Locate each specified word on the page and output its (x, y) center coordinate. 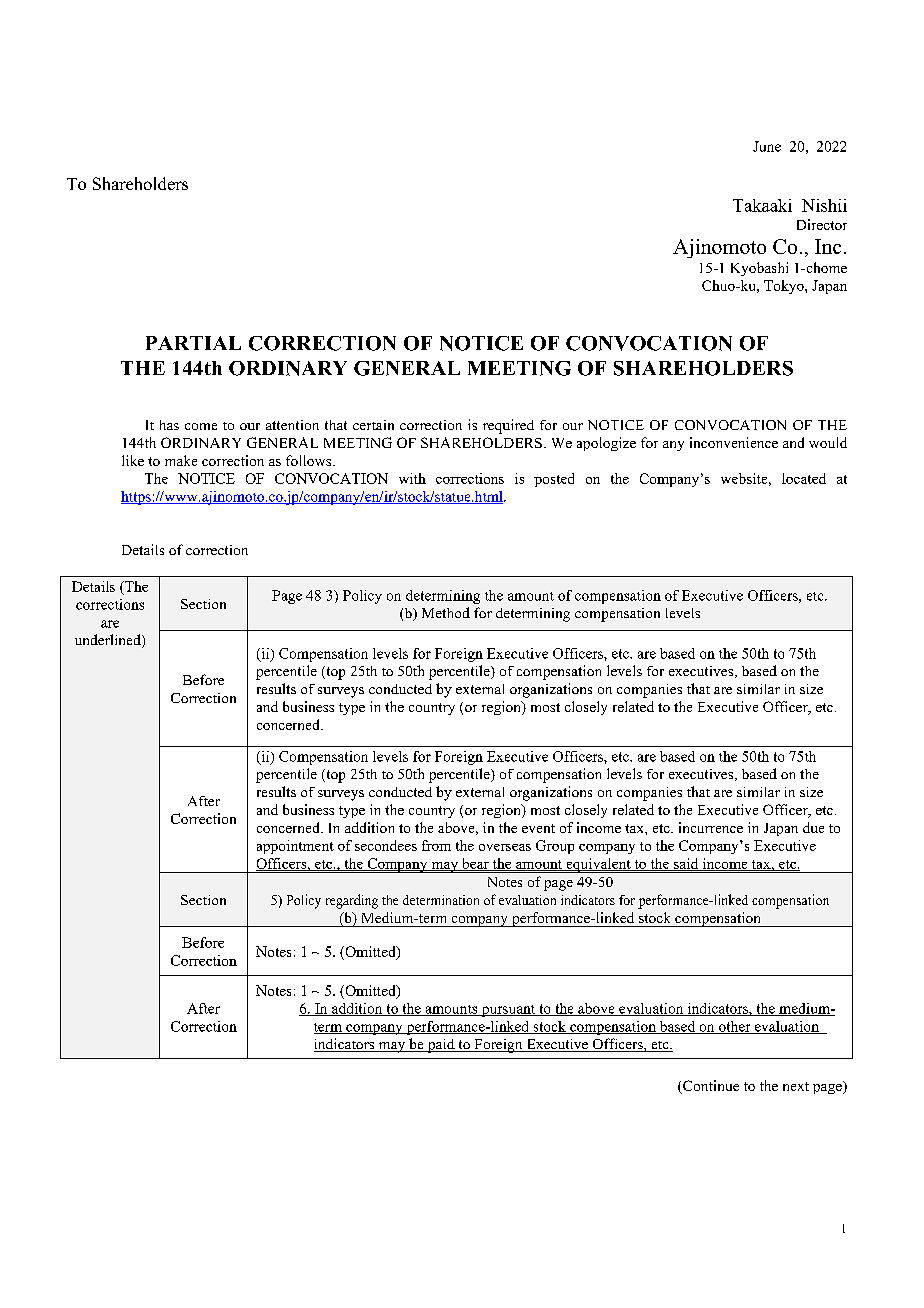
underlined (109, 641)
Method (446, 612)
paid (441, 1046)
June (767, 146)
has (169, 425)
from (436, 845)
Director (822, 224)
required (508, 426)
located (804, 478)
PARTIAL (193, 343)
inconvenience (734, 442)
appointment (295, 847)
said (686, 864)
